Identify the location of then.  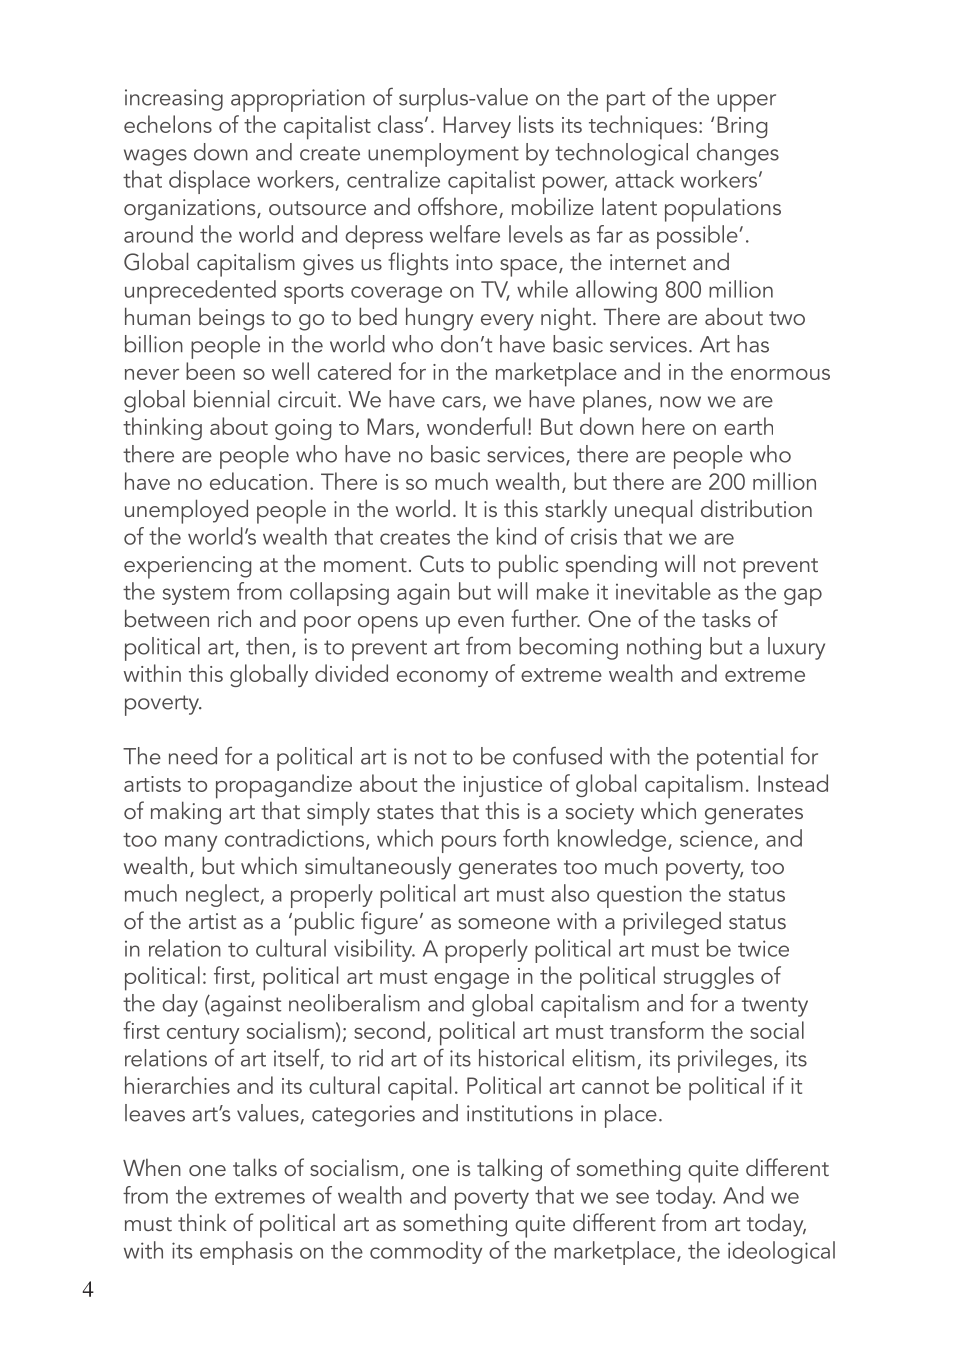
(267, 646).
